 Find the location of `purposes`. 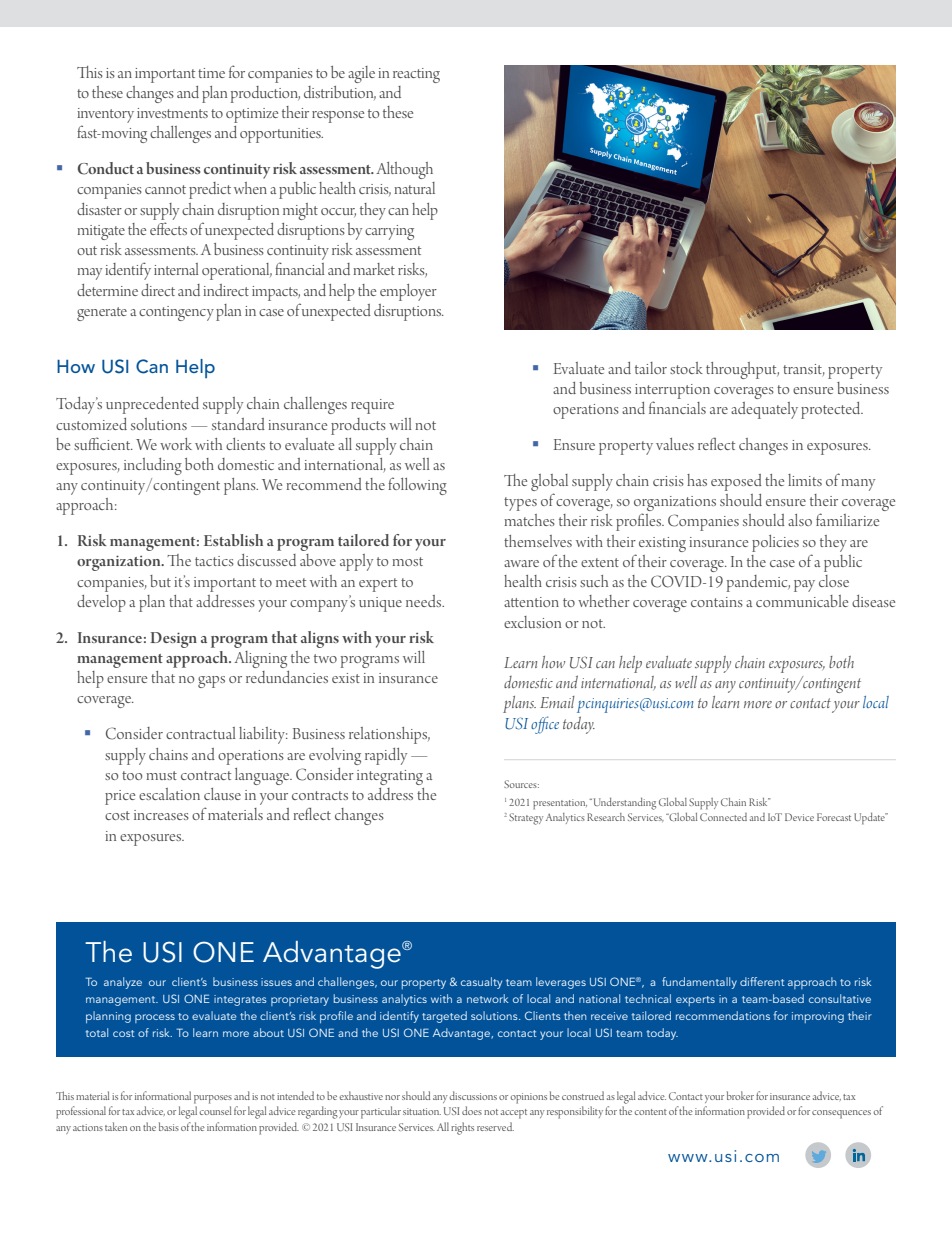

purposes is located at coordinates (213, 1099).
